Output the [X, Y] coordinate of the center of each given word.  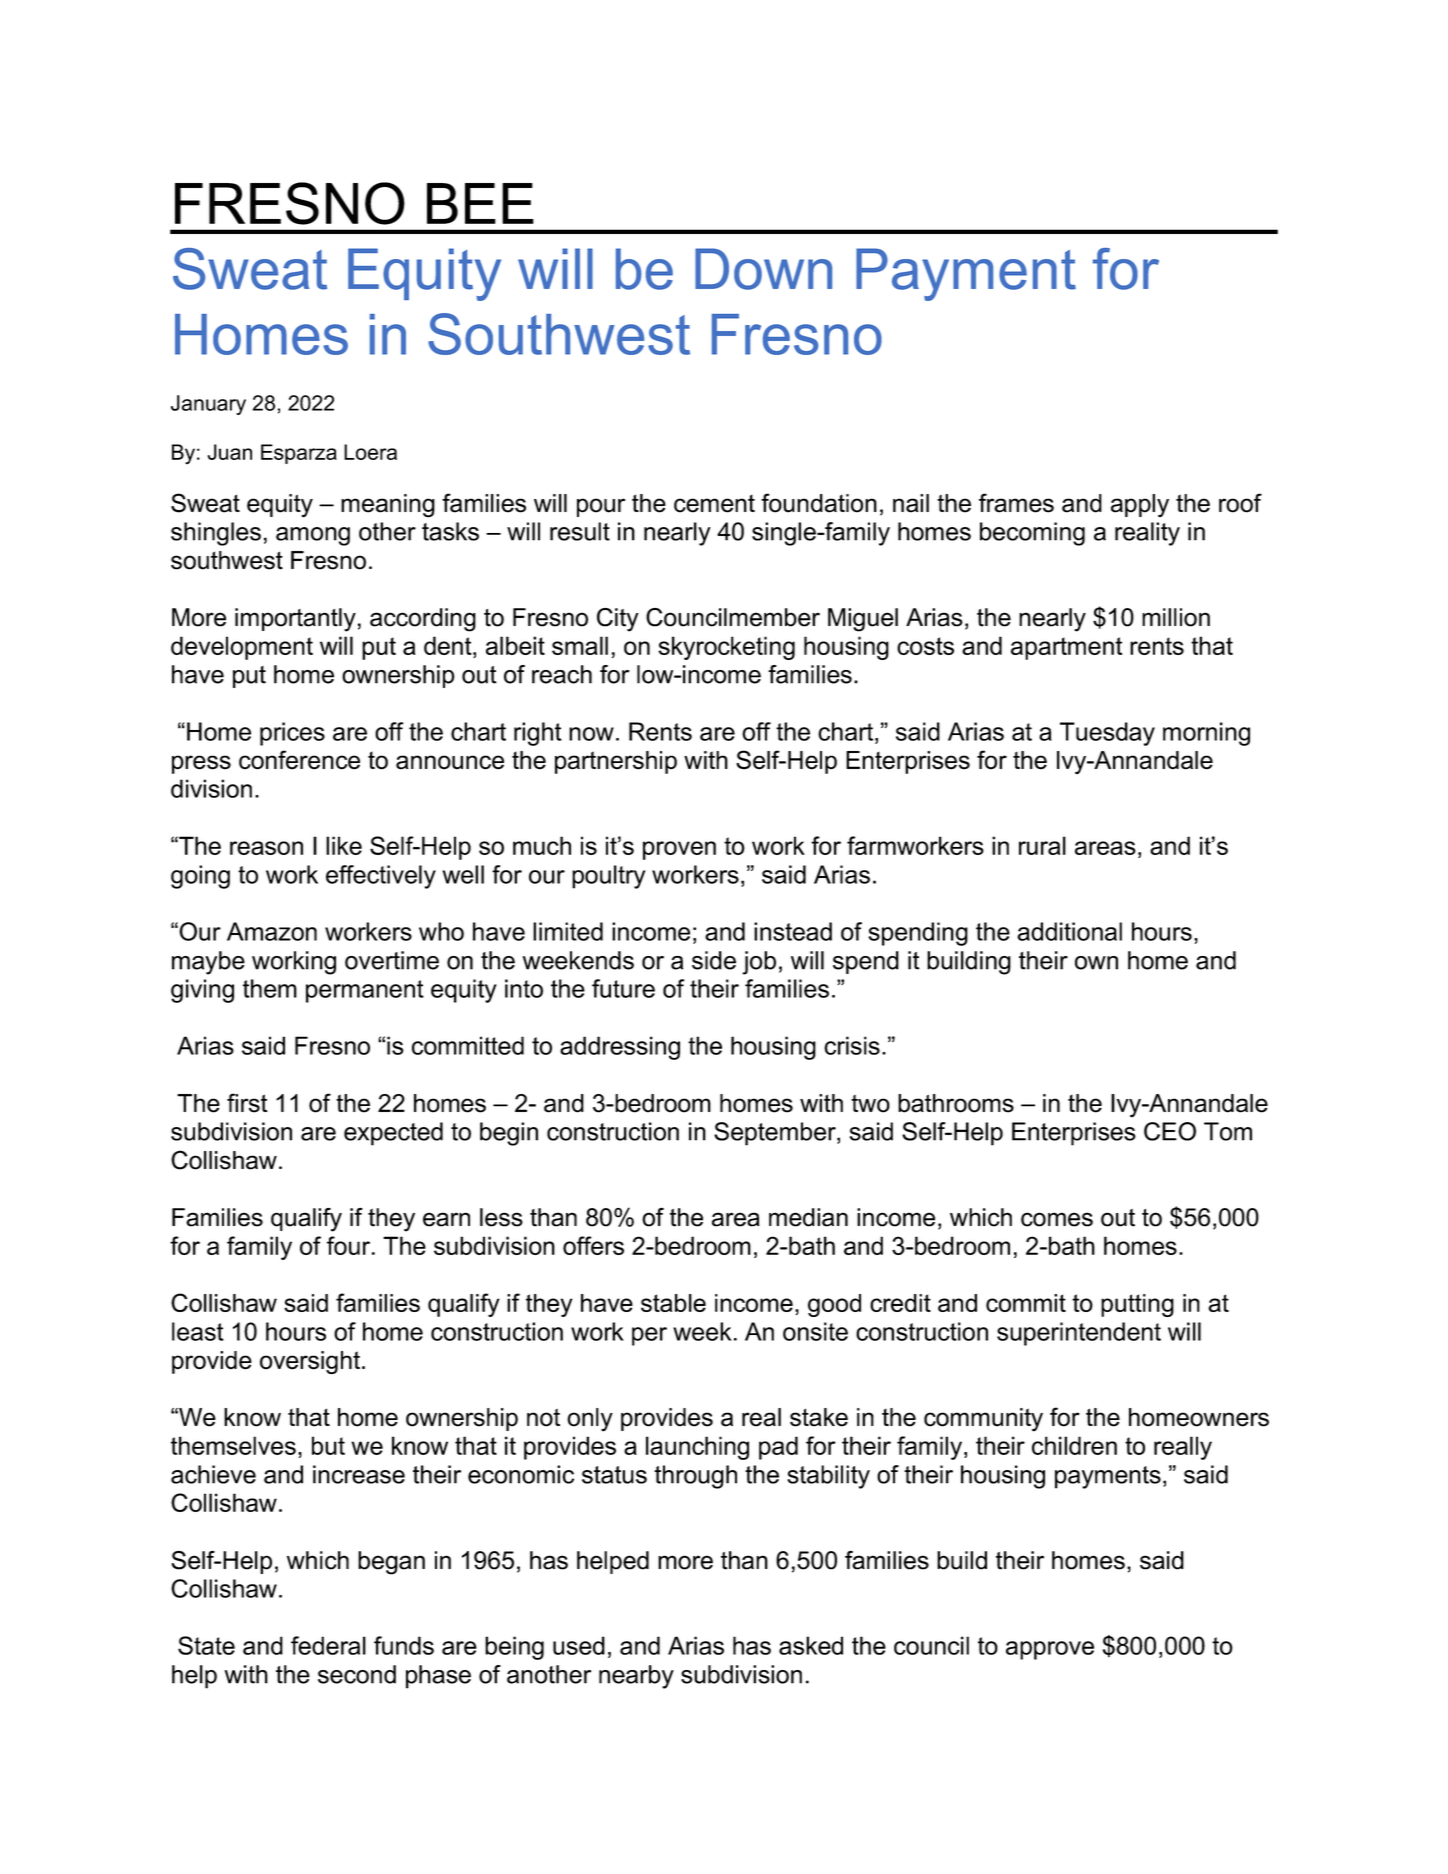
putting [1137, 1305]
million [1176, 617]
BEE [480, 203]
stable [673, 1303]
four [350, 1245]
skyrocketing [726, 648]
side [714, 960]
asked [811, 1645]
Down [763, 269]
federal [328, 1645]
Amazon [272, 931]
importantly [295, 620]
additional [1070, 931]
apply [1140, 506]
